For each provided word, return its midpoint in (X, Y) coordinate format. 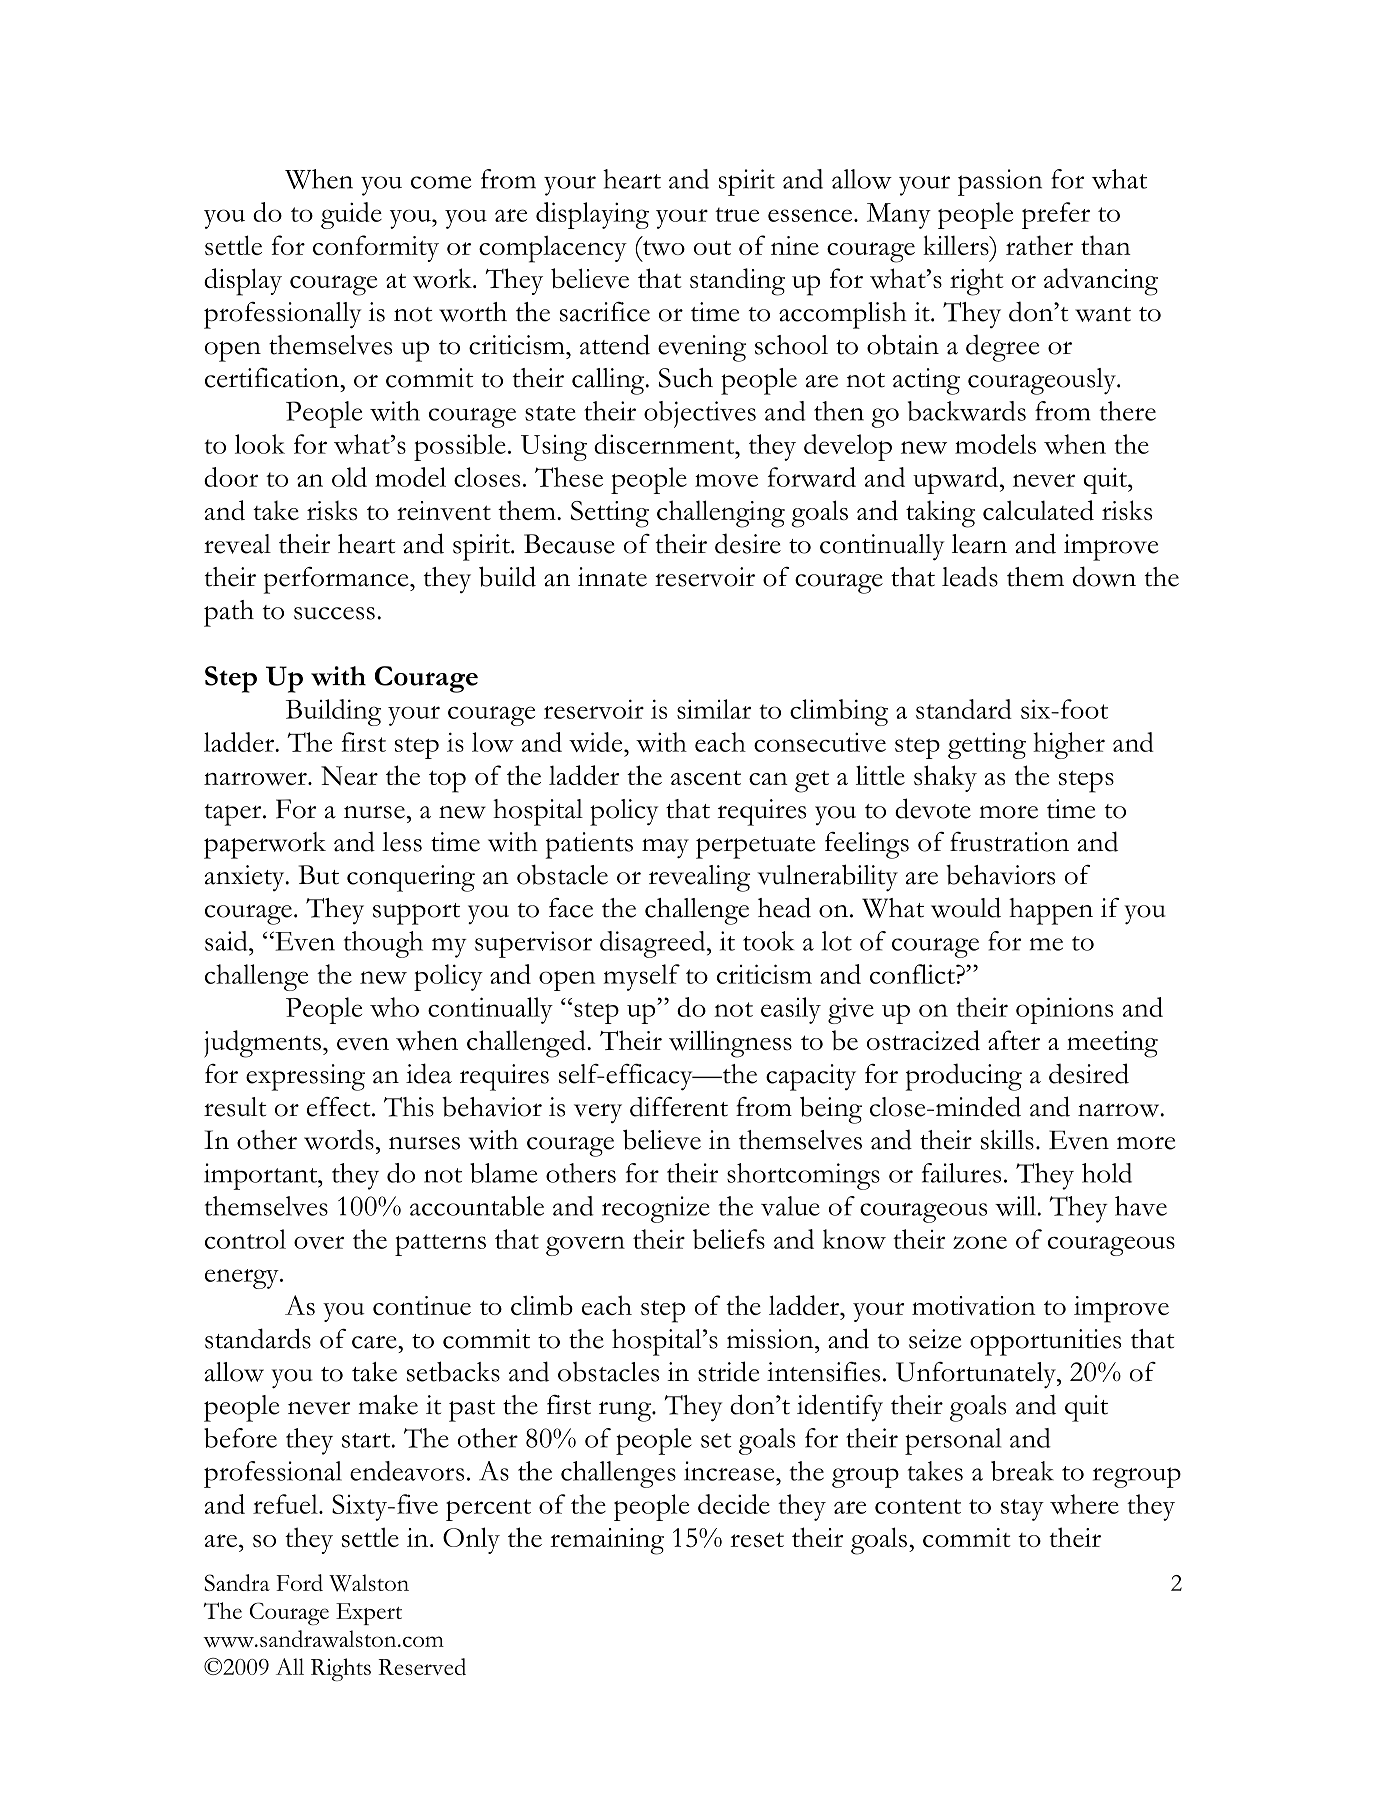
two (664, 248)
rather (1039, 245)
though (383, 944)
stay (1022, 1510)
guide (351, 215)
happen (1051, 911)
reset (757, 1539)
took (768, 941)
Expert (369, 1614)
